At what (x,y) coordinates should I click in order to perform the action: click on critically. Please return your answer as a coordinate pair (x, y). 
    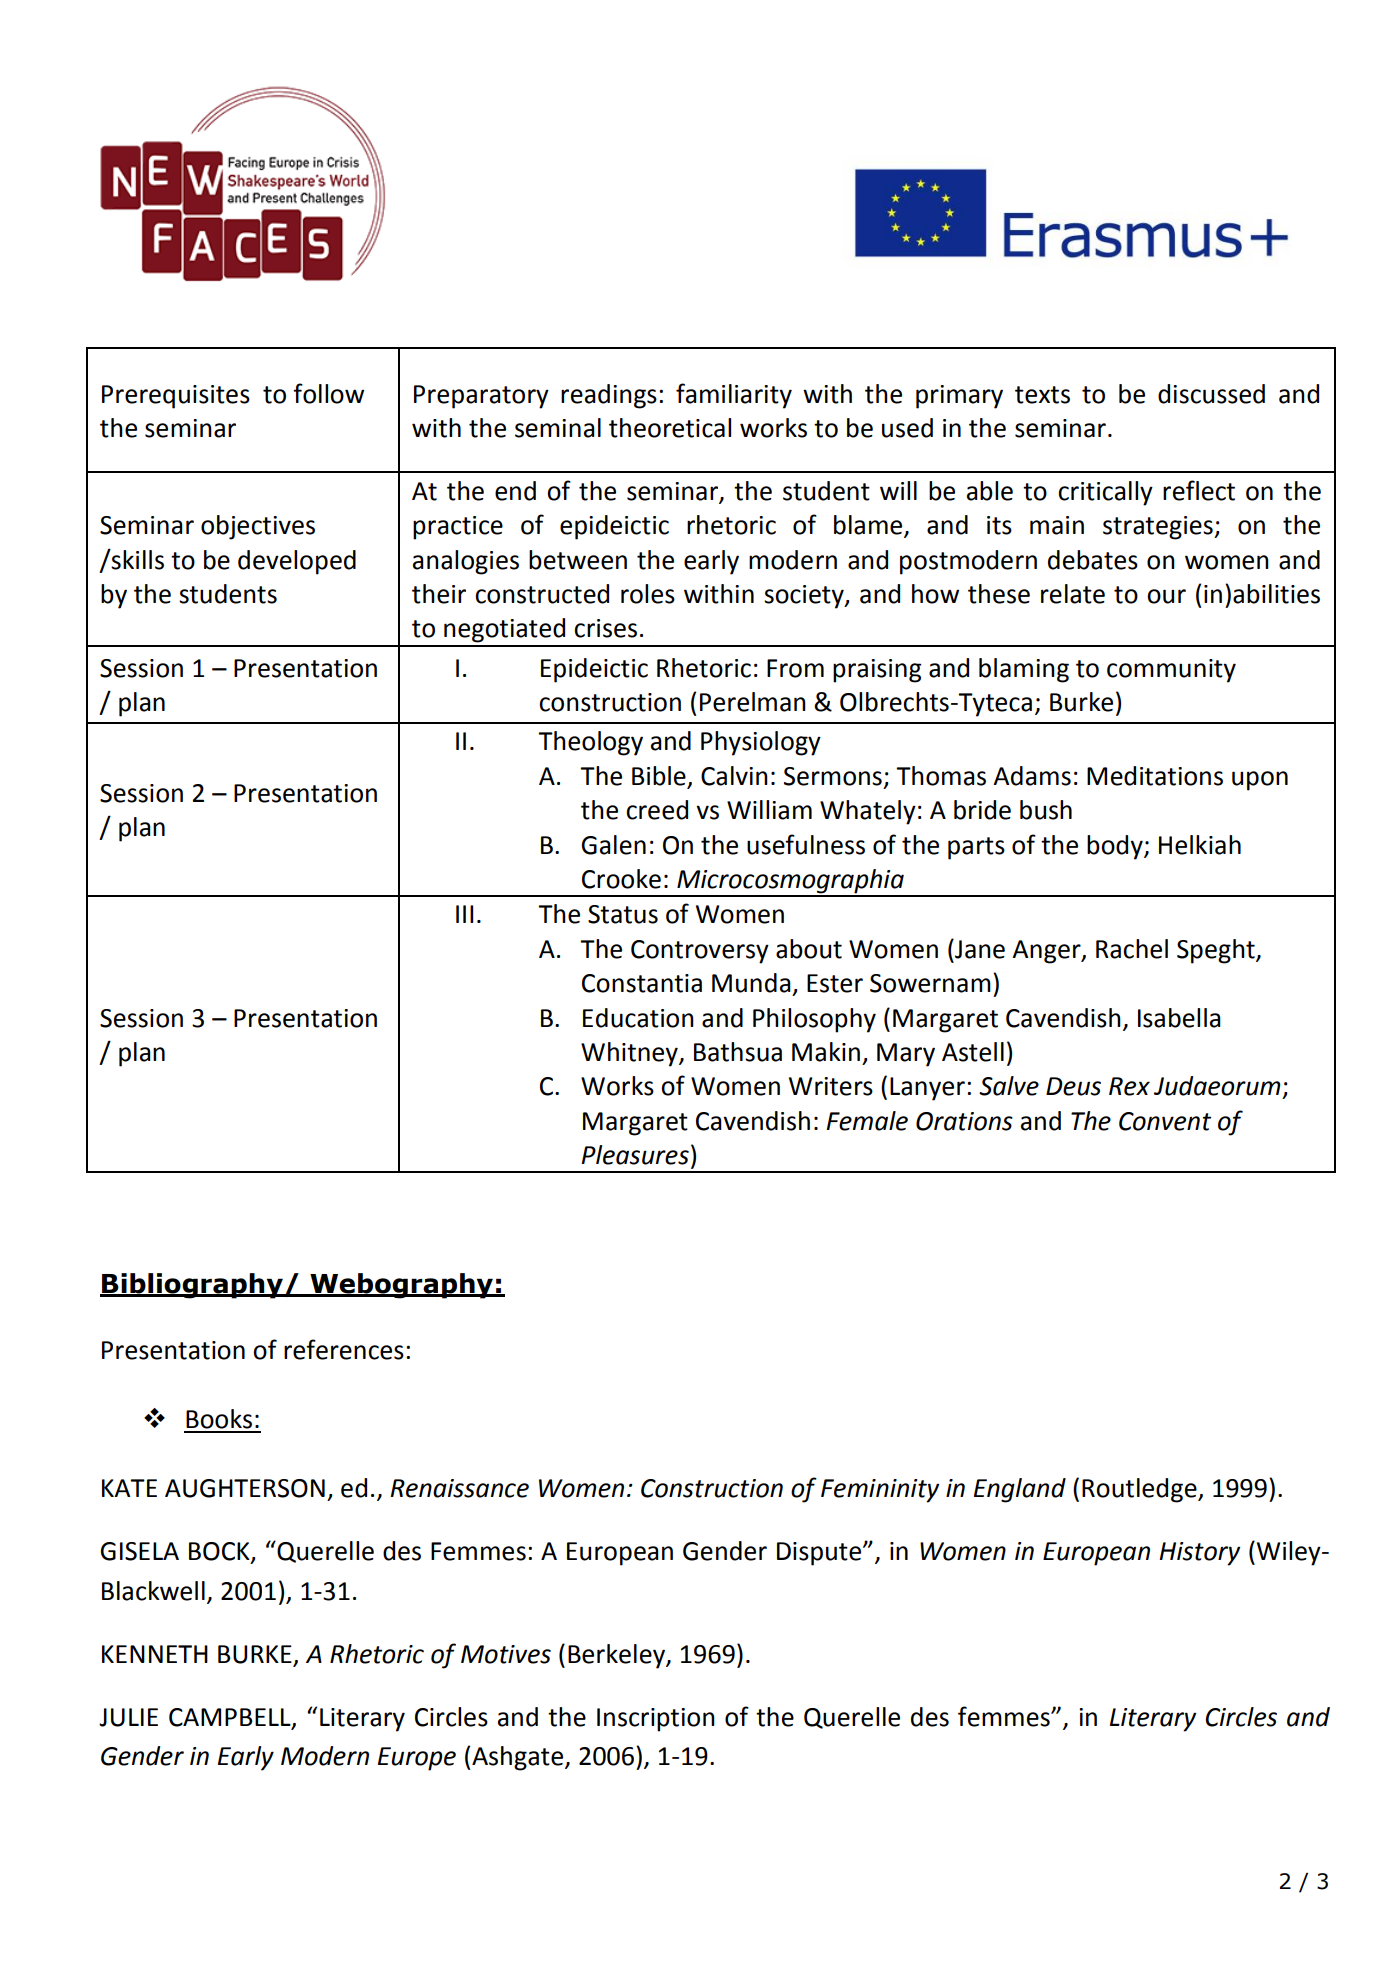
    Looking at the image, I should click on (1105, 493).
